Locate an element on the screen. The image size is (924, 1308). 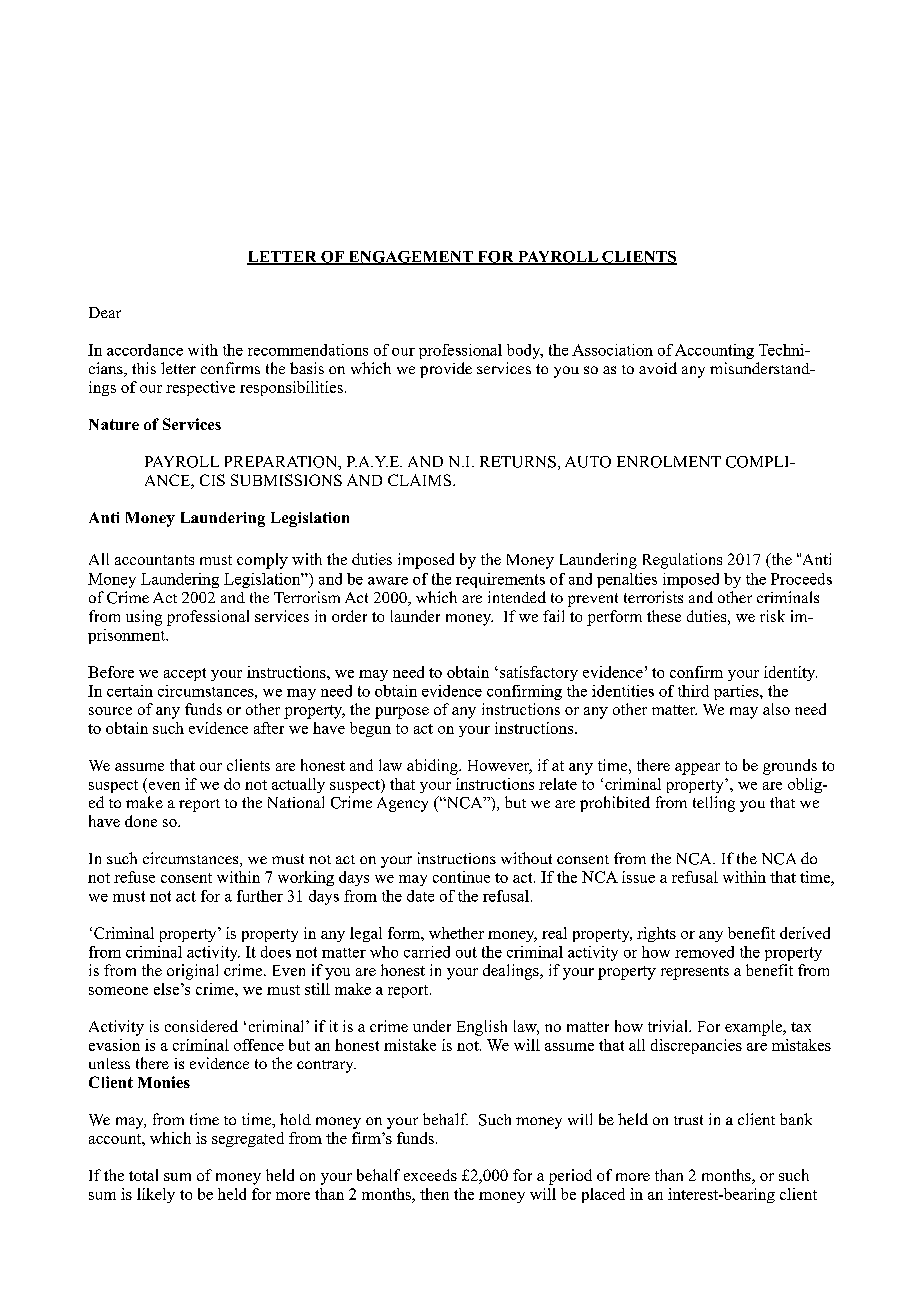
avoid is located at coordinates (658, 368).
